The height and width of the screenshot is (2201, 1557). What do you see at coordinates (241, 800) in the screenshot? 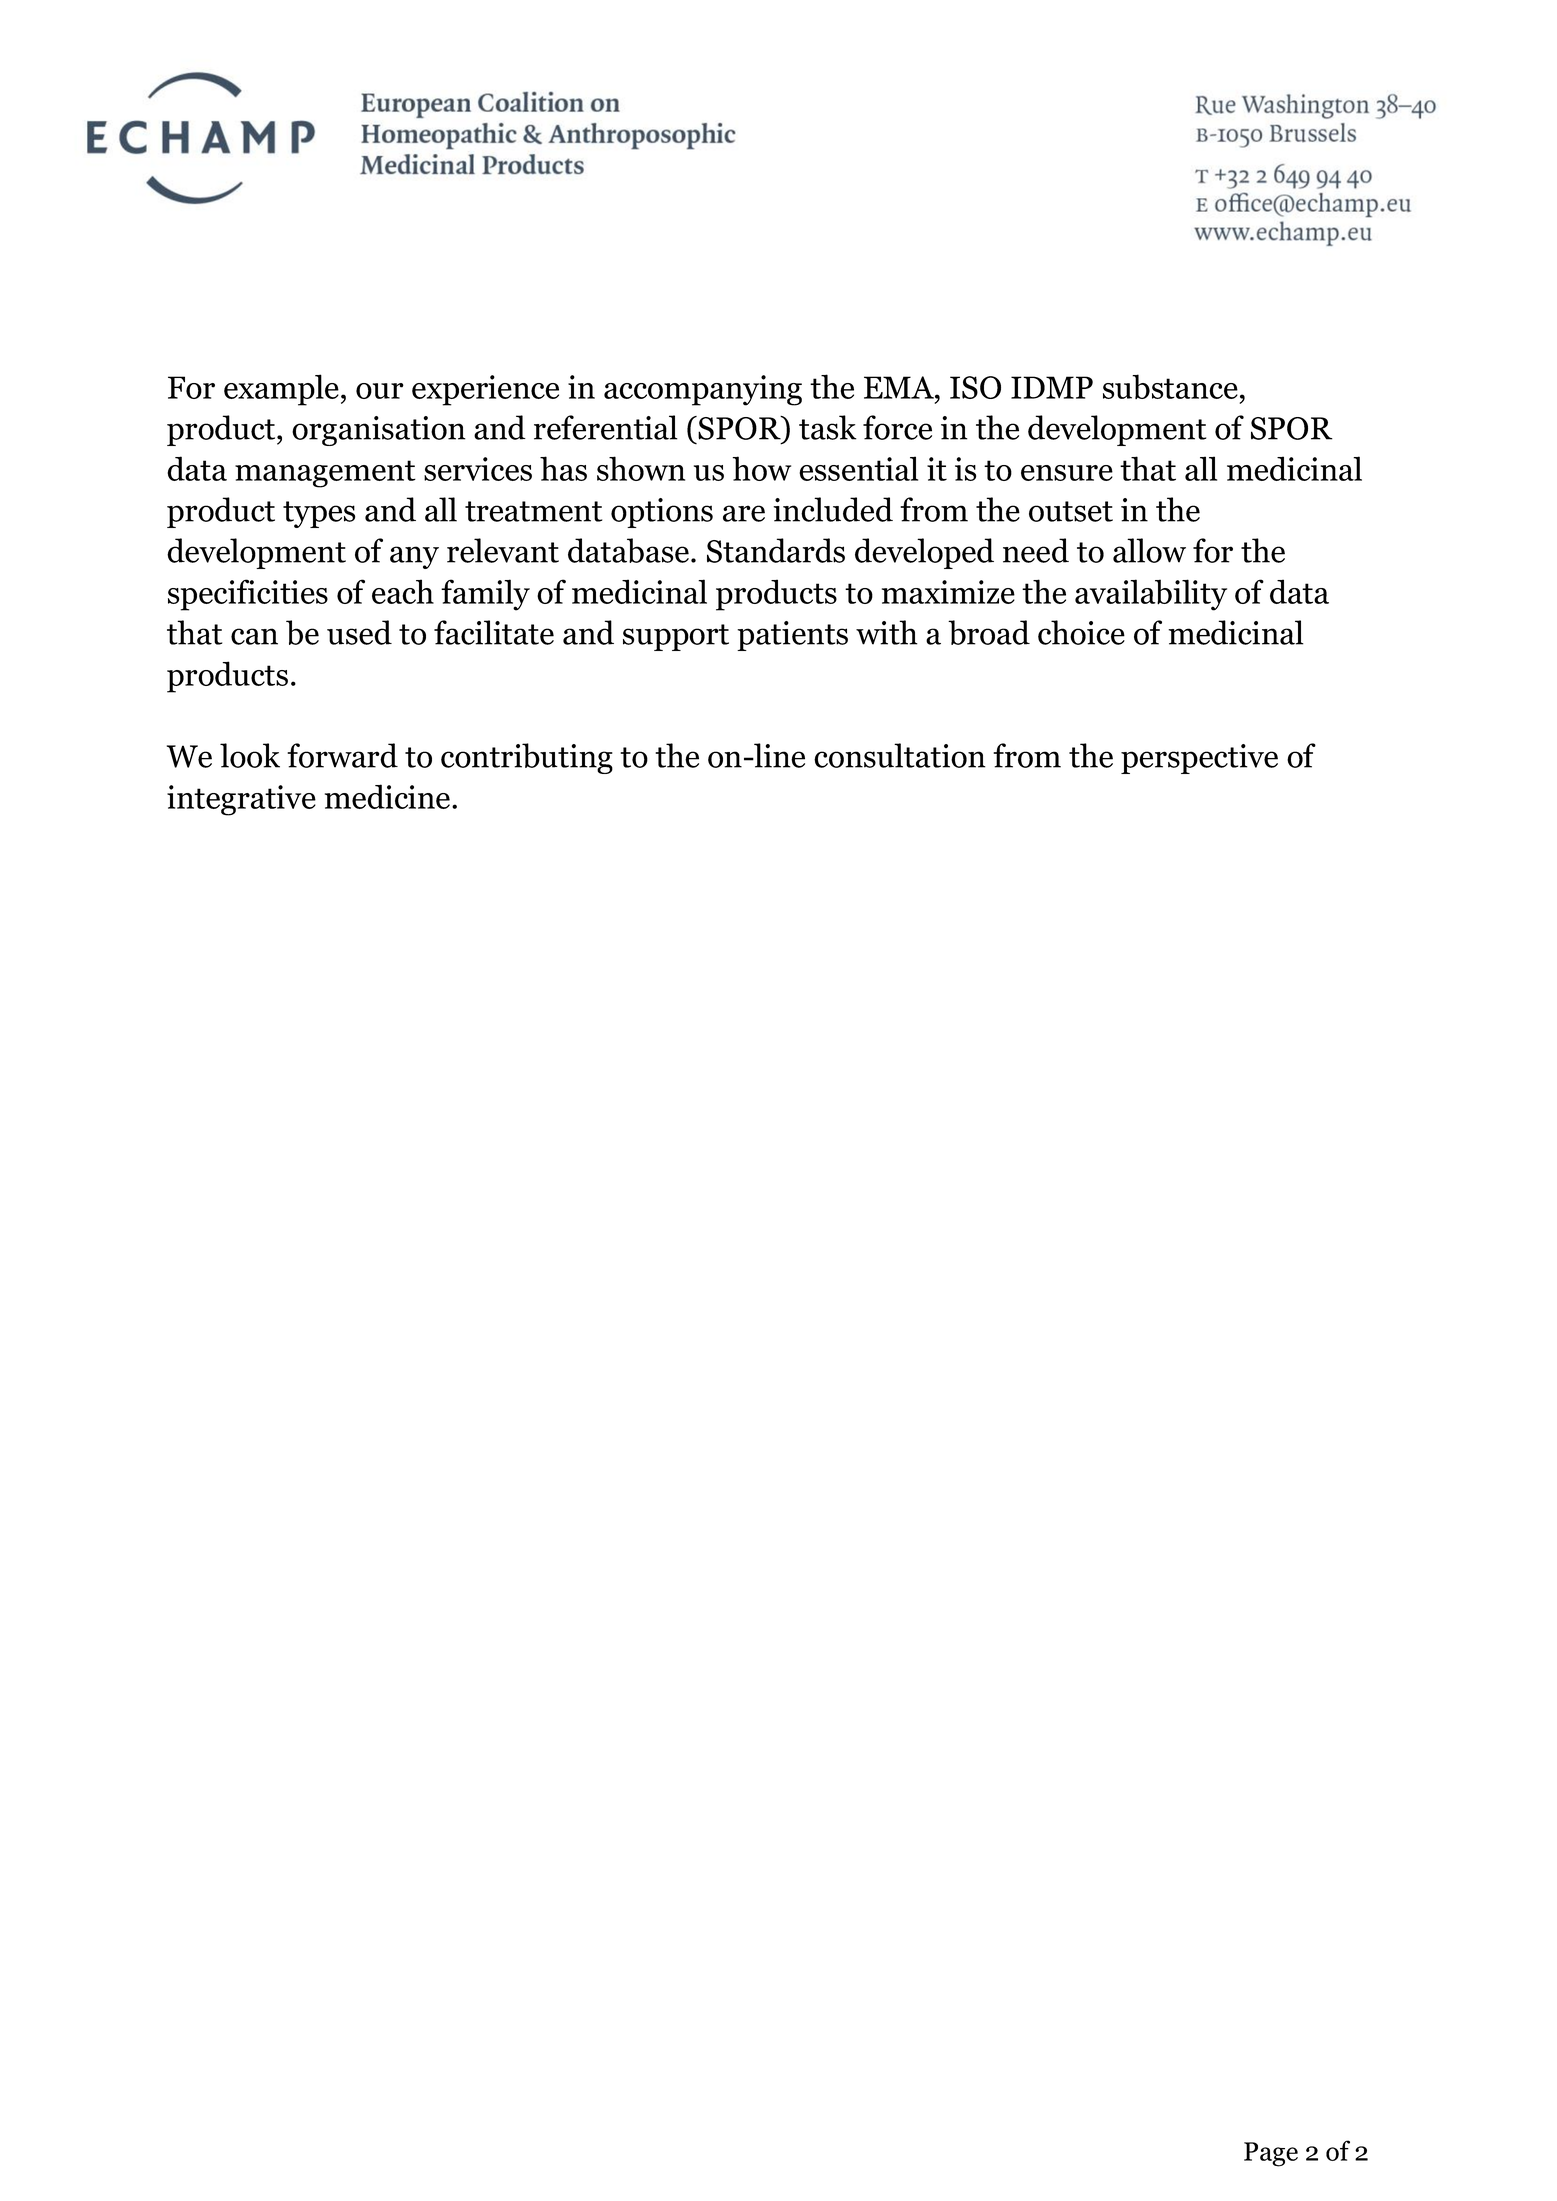
I see `integrative` at bounding box center [241, 800].
